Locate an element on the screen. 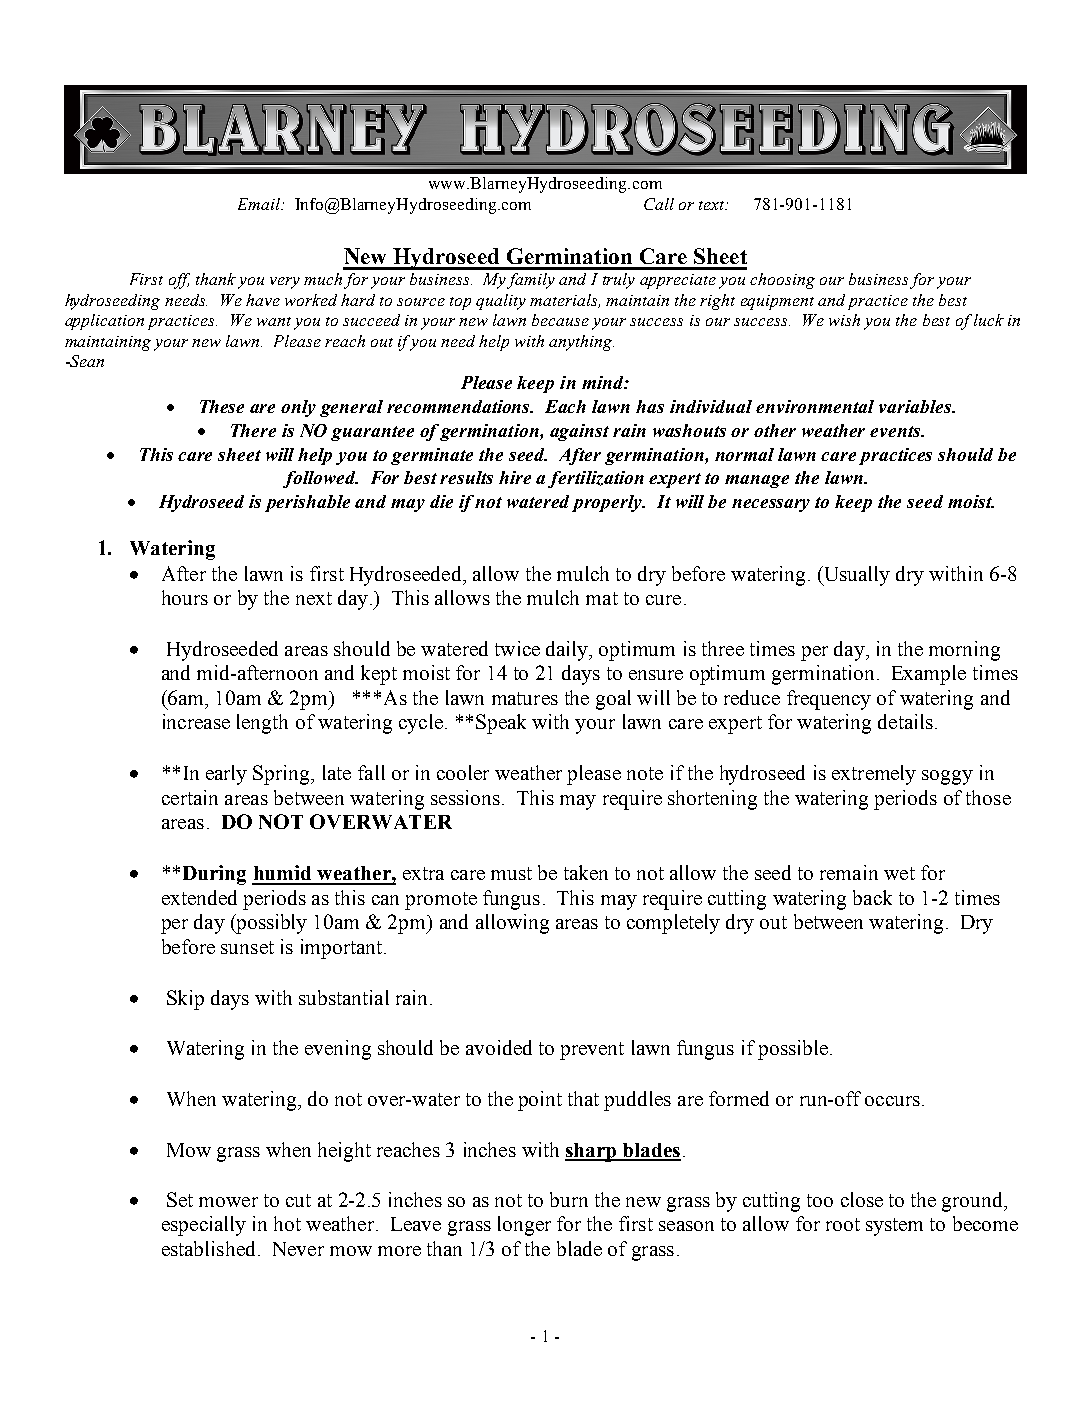  must is located at coordinates (511, 873).
